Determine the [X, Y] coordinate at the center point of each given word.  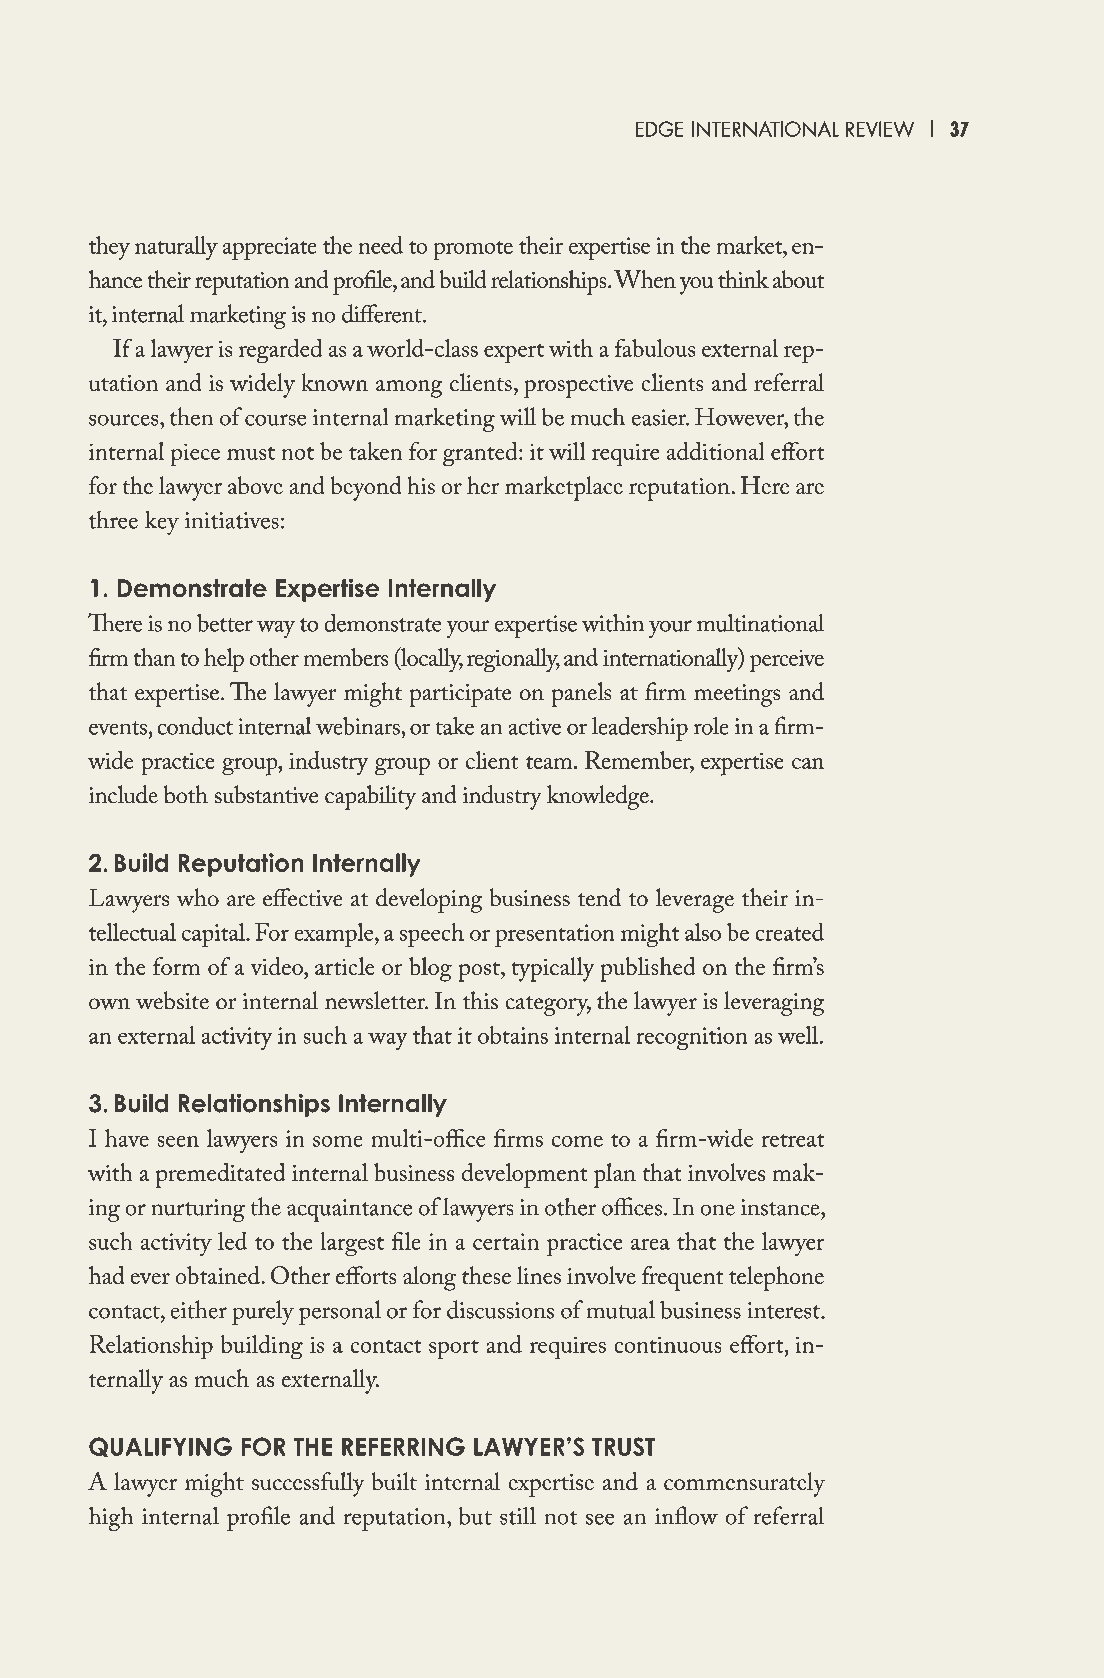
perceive [787, 661]
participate [460, 695]
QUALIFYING [160, 1447]
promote [473, 250]
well [798, 1035]
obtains [513, 1035]
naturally [176, 248]
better [225, 622]
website [172, 1000]
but [475, 1515]
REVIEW [880, 129]
